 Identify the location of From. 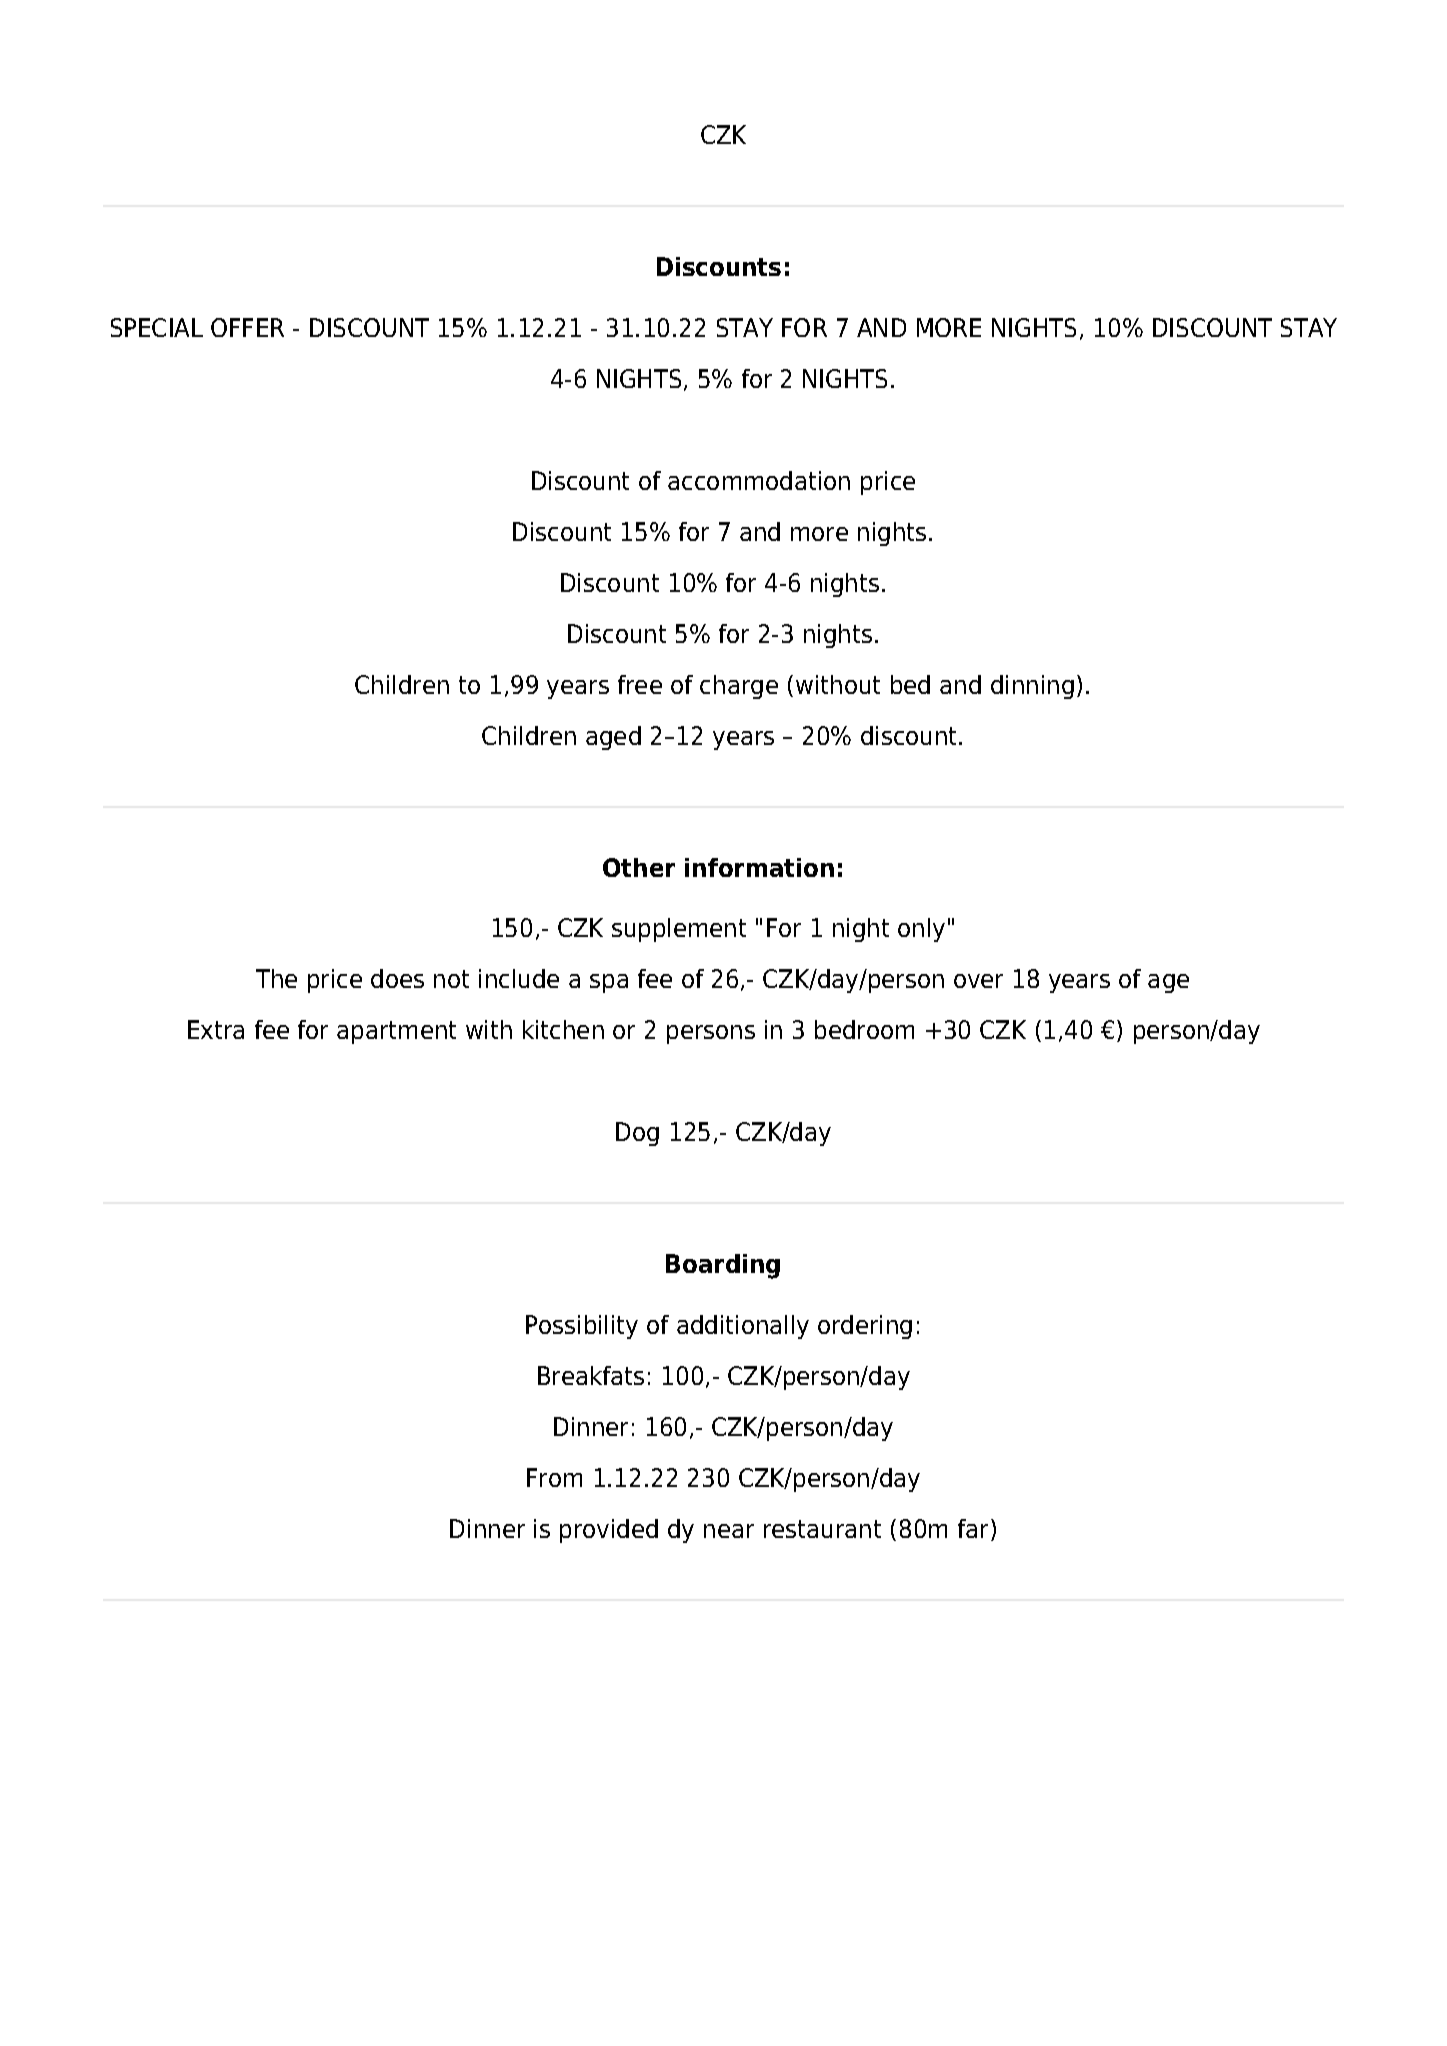
(554, 1477).
